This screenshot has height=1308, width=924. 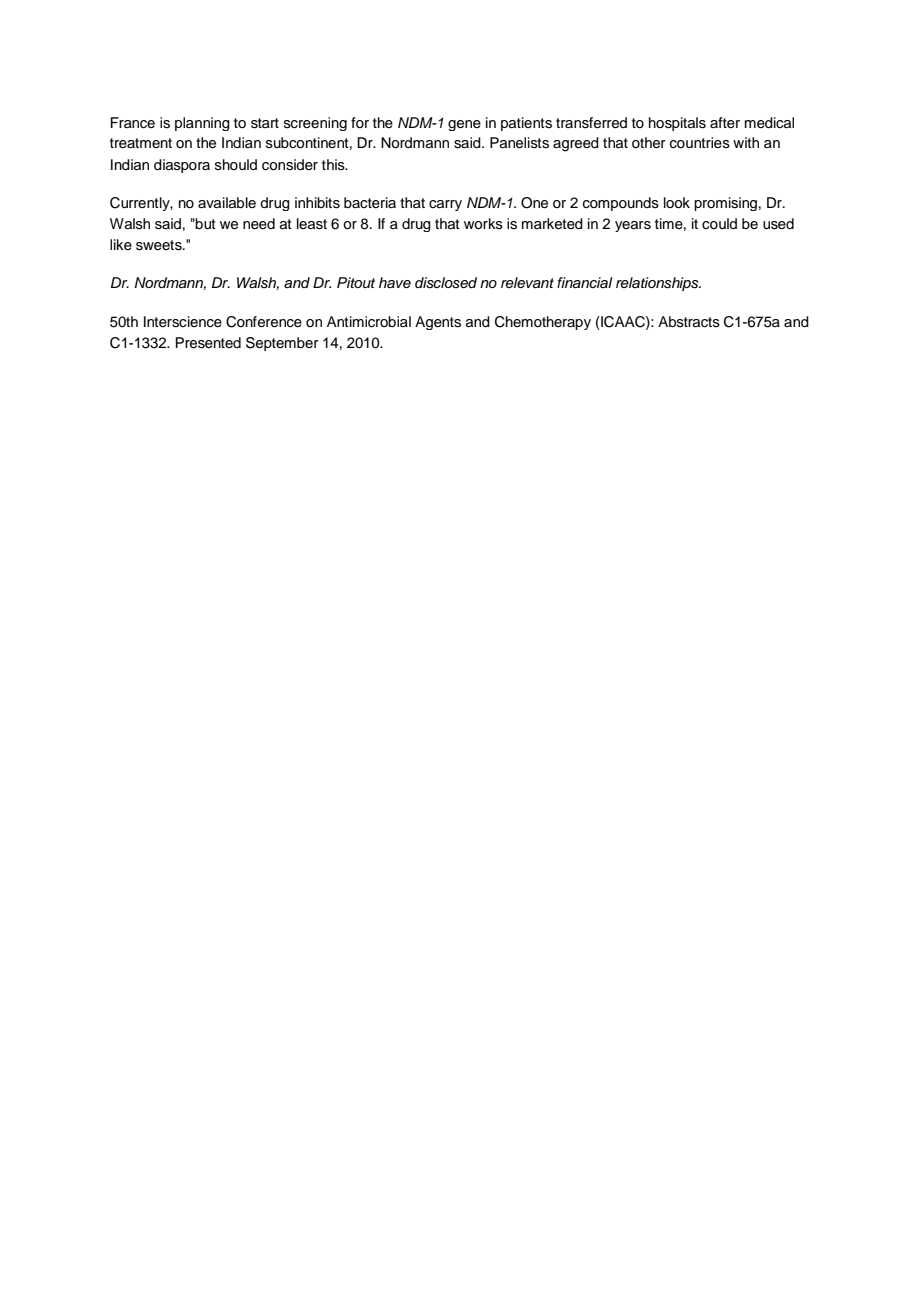 What do you see at coordinates (689, 322) in the screenshot?
I see `Abstracts` at bounding box center [689, 322].
